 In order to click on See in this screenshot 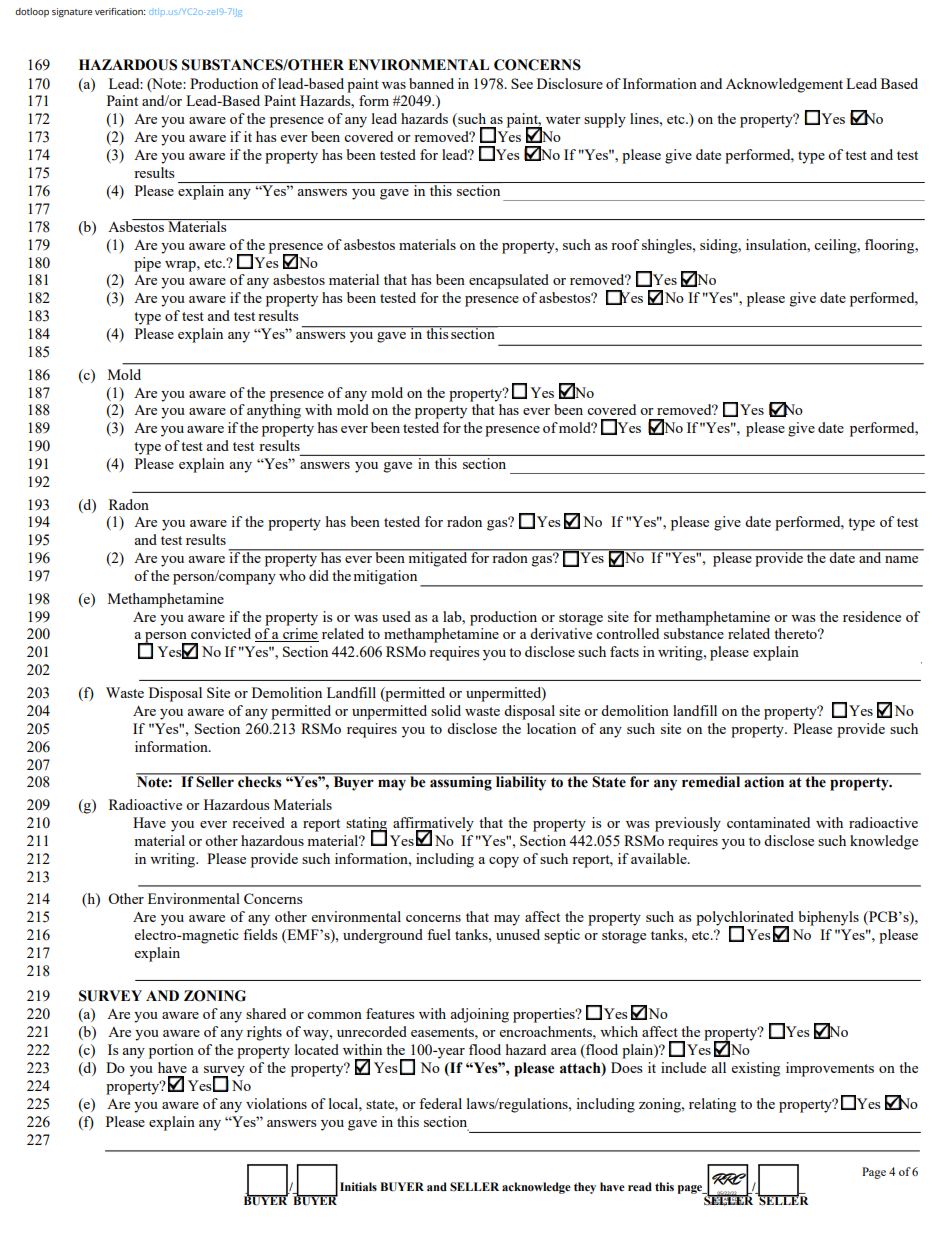, I will do `click(522, 83)`.
